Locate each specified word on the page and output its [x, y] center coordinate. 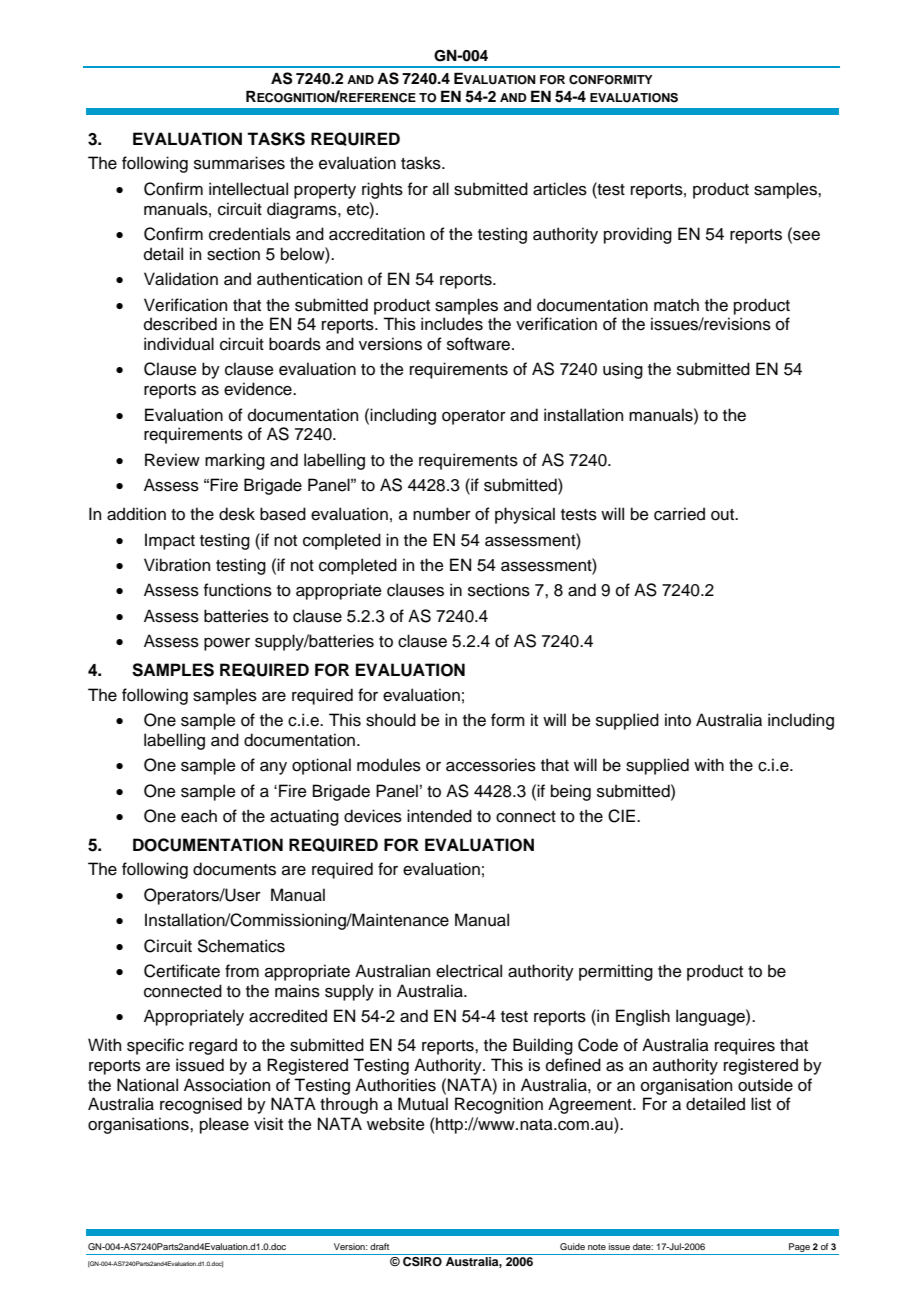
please [224, 1125]
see [805, 235]
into [678, 720]
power [227, 644]
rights [382, 190]
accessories [491, 765]
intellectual [248, 189]
